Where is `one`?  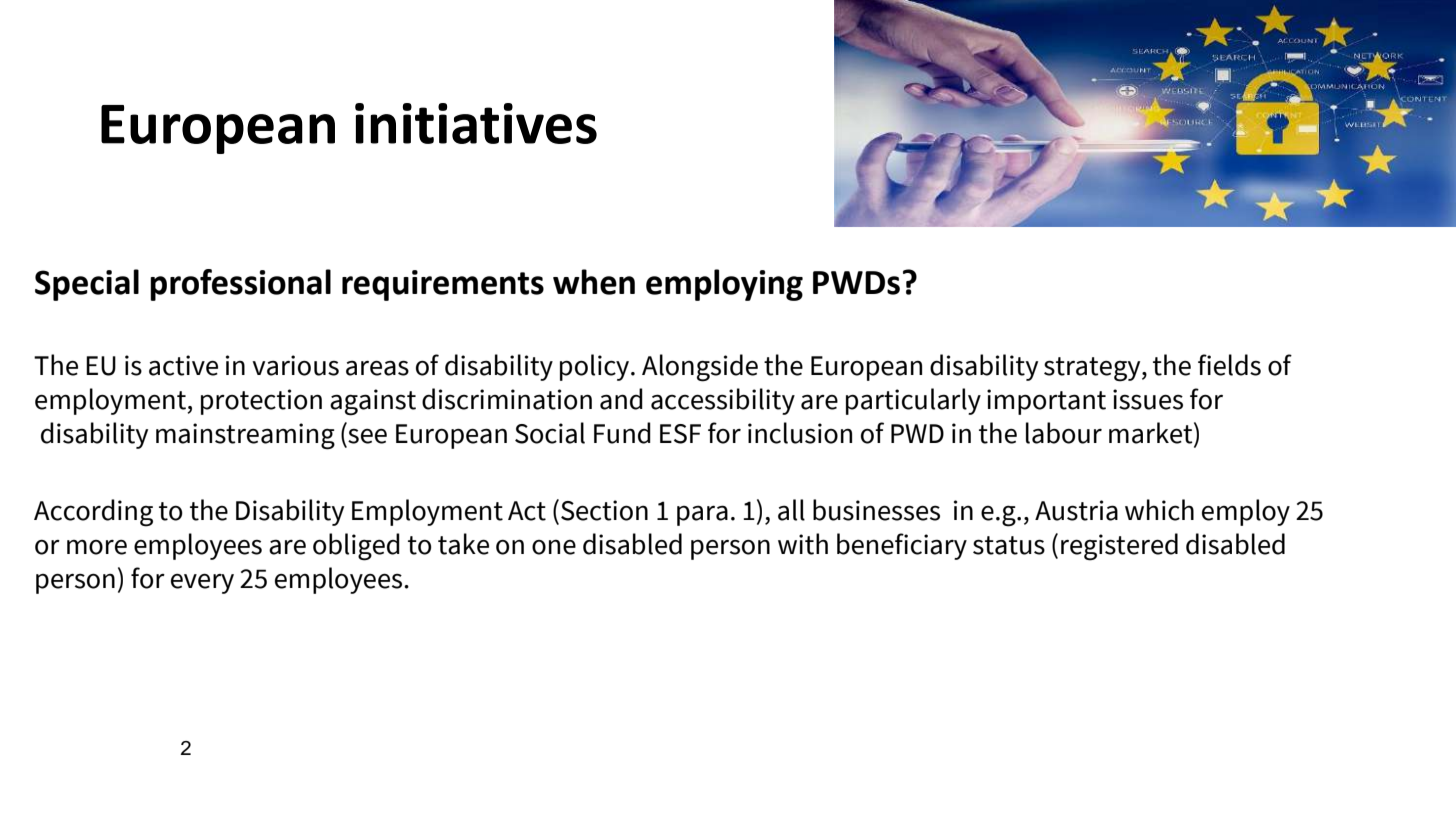
one is located at coordinates (554, 547).
